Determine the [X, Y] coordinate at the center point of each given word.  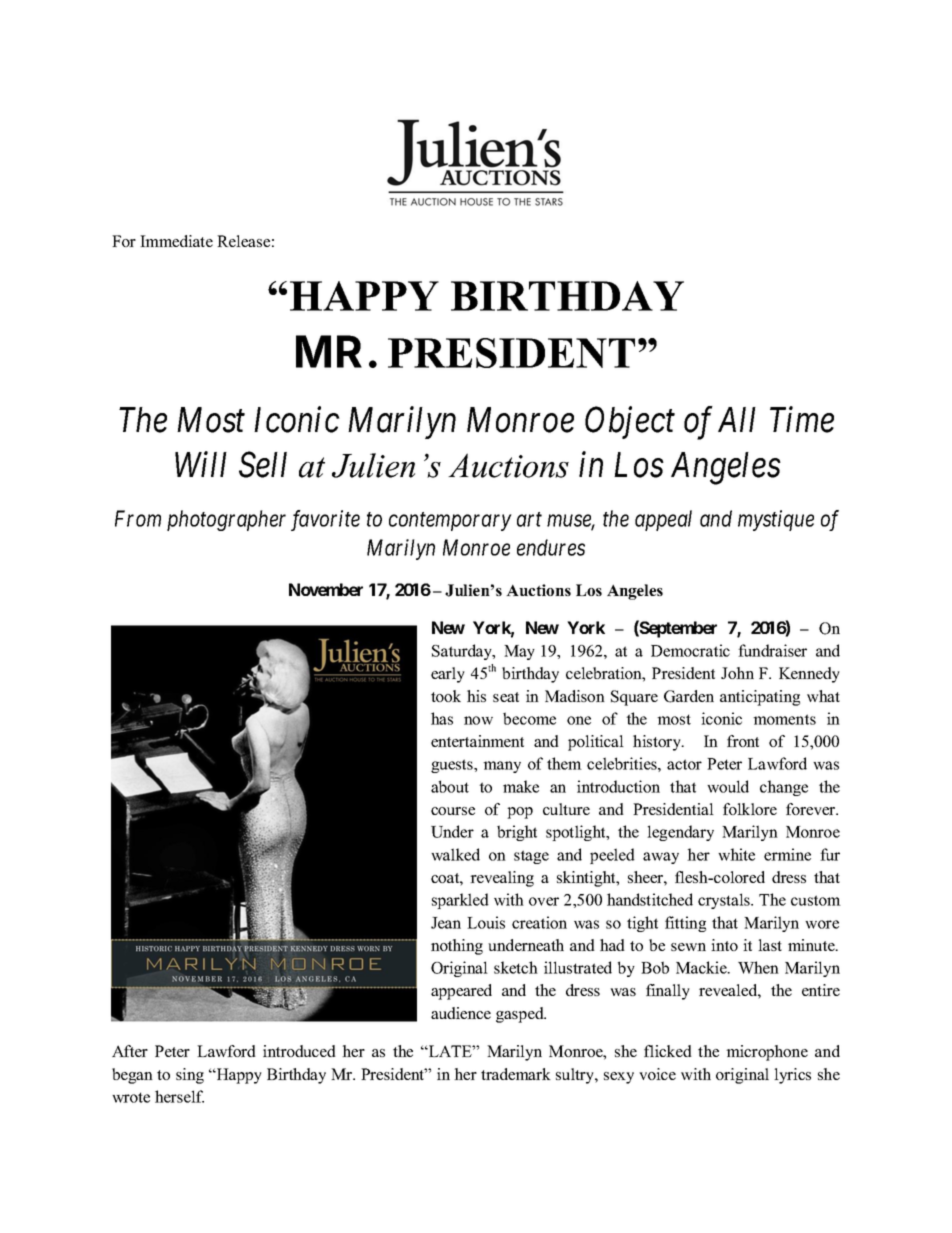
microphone [767, 1053]
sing [190, 1076]
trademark [516, 1074]
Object [630, 422]
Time [802, 420]
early [448, 675]
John [737, 673]
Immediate [176, 241]
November [326, 589]
